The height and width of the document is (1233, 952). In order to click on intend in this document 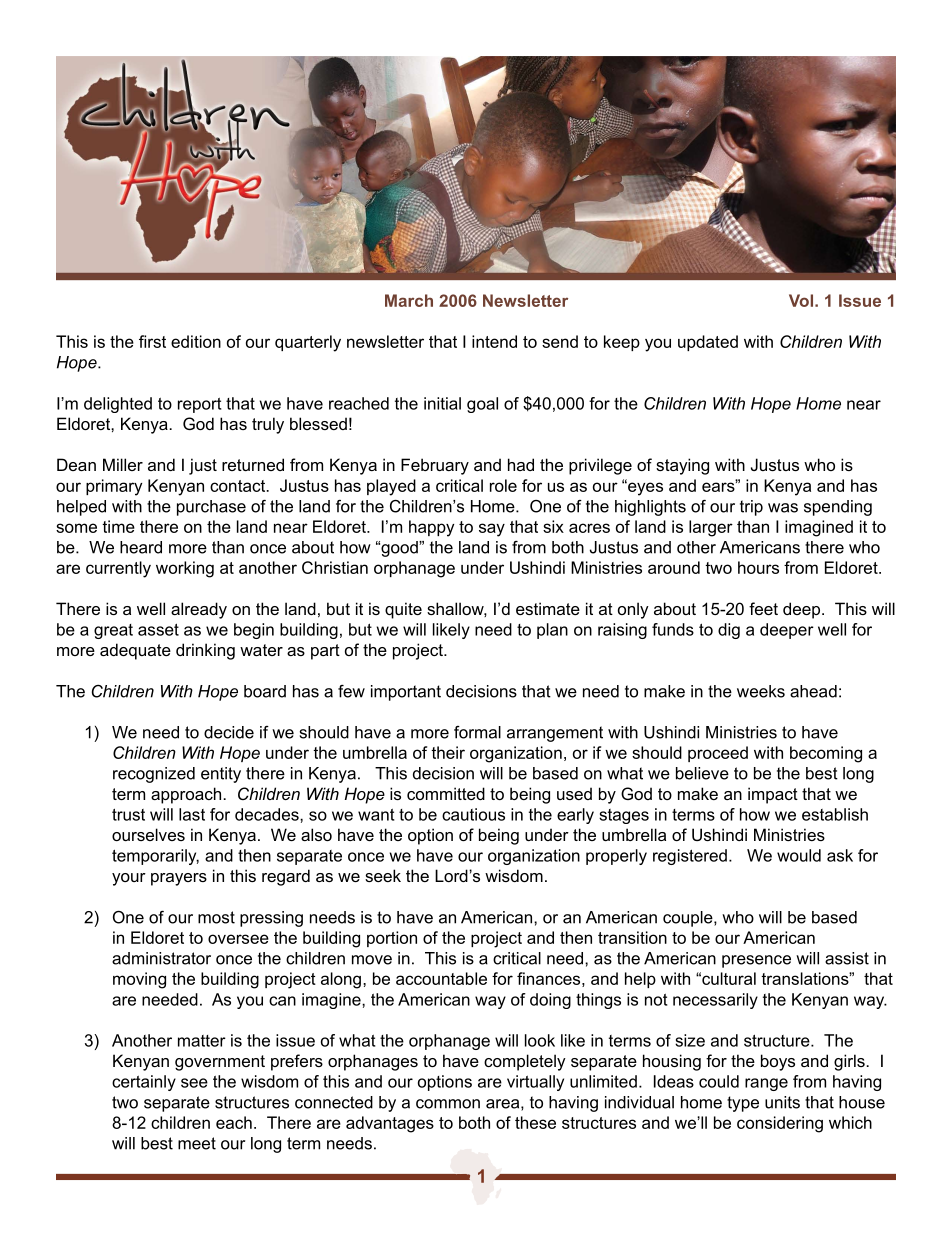, I will do `click(494, 341)`.
